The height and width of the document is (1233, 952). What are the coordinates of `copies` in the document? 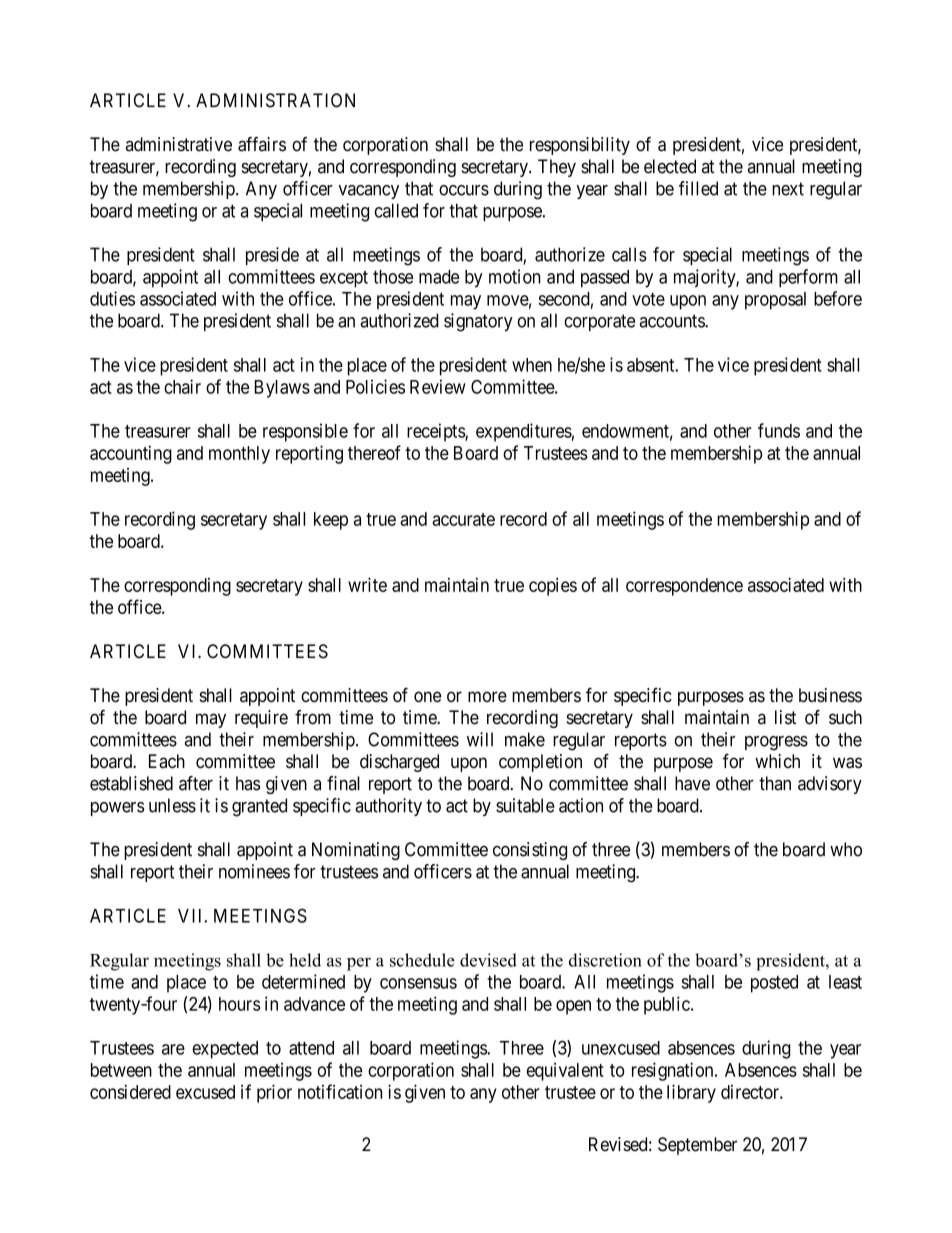 It's located at (553, 587).
